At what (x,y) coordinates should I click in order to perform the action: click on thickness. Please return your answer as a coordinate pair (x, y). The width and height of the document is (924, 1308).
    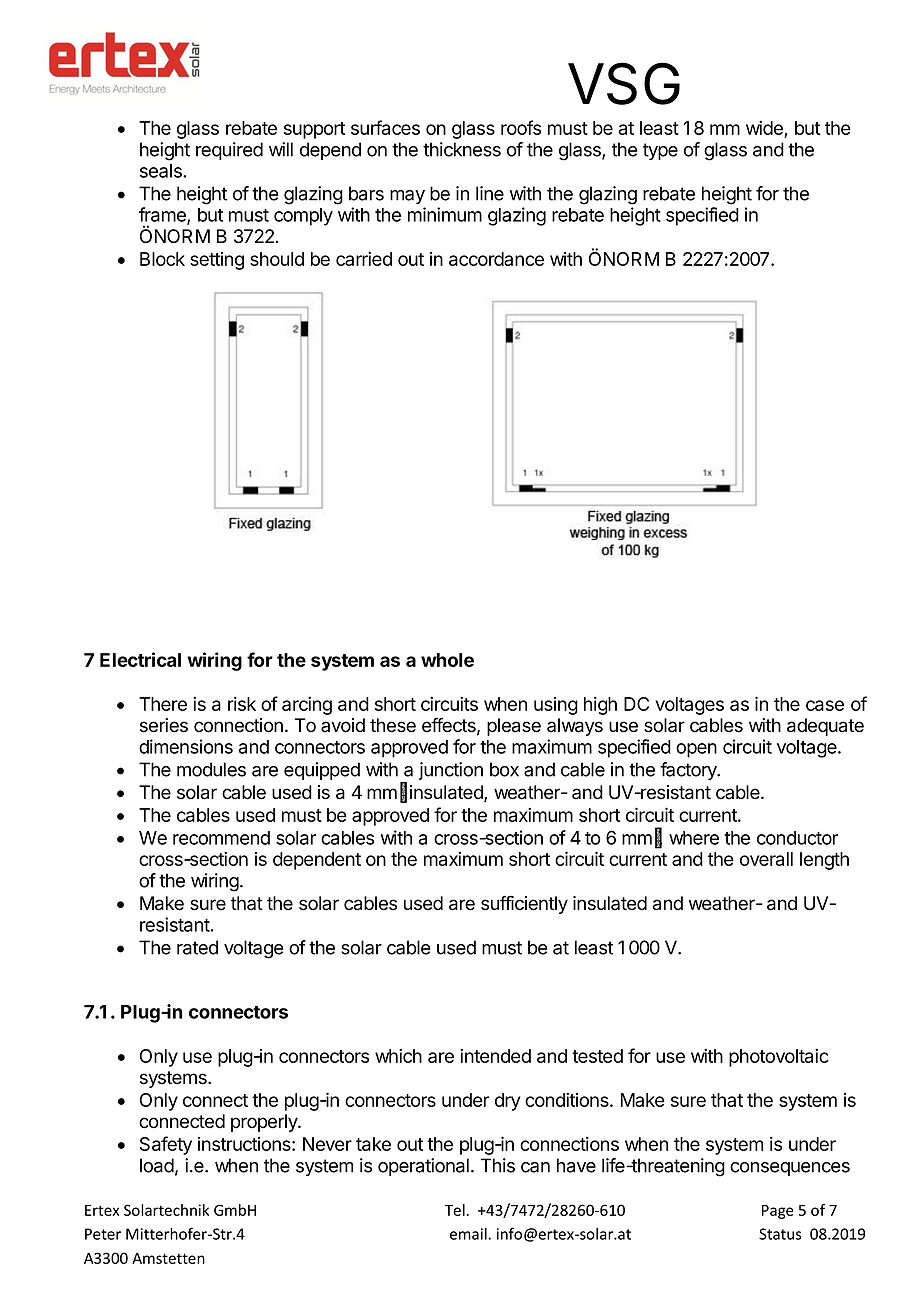
    Looking at the image, I should click on (462, 149).
